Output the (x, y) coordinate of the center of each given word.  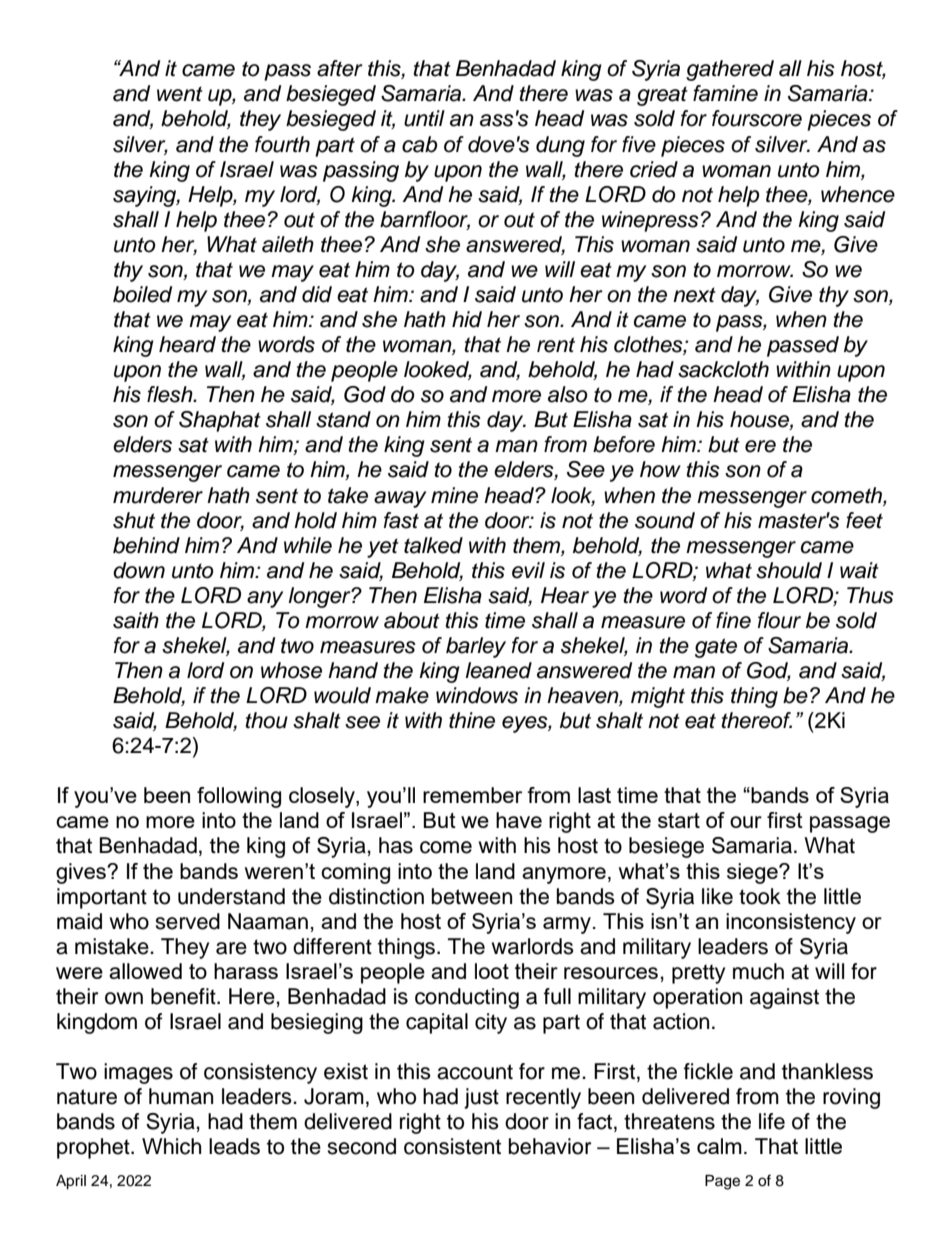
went (180, 94)
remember (472, 795)
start (679, 820)
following (239, 797)
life (772, 1121)
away (400, 499)
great (662, 96)
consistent (452, 1146)
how (660, 469)
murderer (158, 495)
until (424, 118)
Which (171, 1146)
